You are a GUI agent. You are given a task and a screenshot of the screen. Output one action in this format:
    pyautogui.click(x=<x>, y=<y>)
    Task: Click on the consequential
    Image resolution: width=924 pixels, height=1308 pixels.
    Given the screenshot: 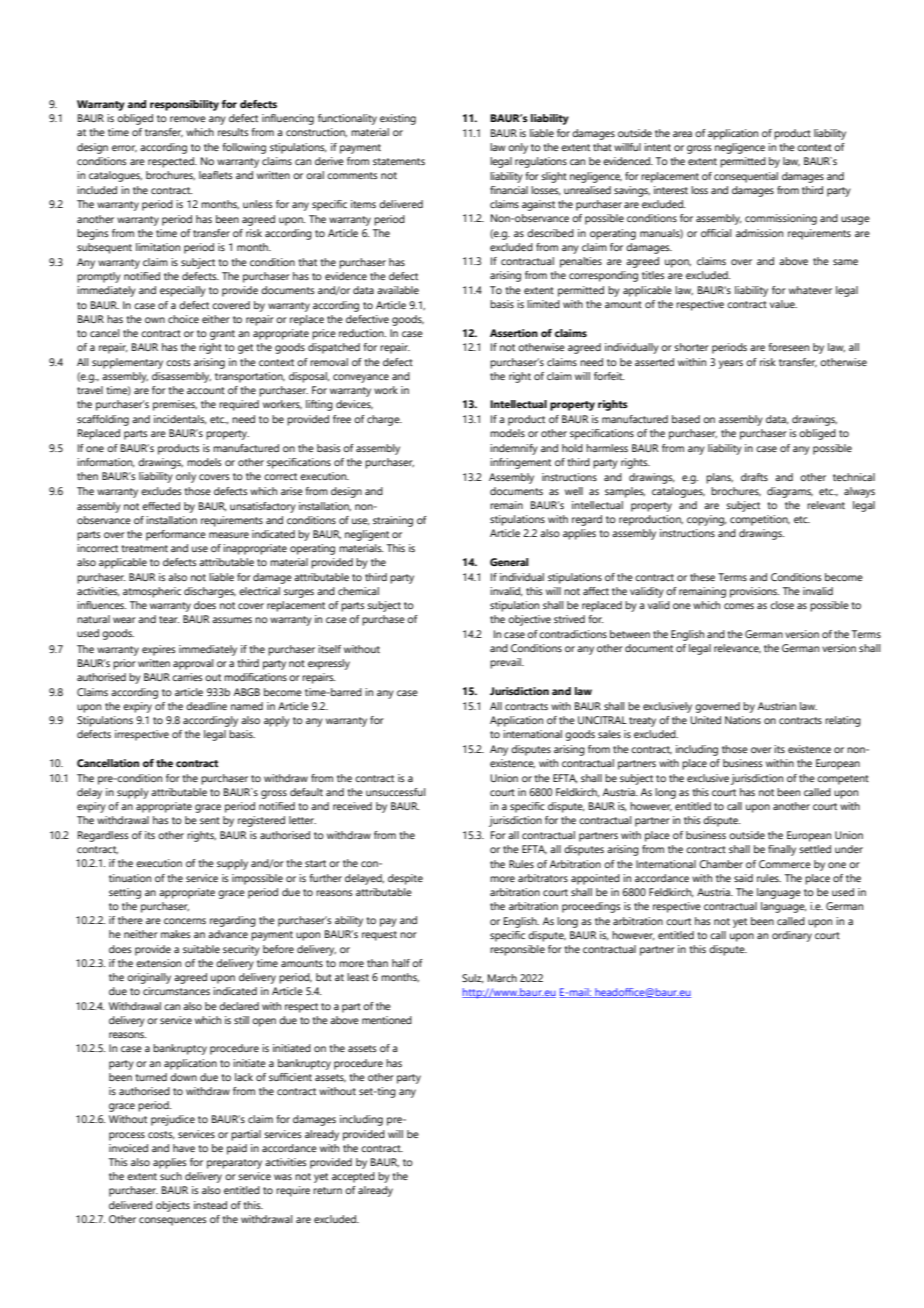 What is the action you would take?
    pyautogui.click(x=746, y=177)
